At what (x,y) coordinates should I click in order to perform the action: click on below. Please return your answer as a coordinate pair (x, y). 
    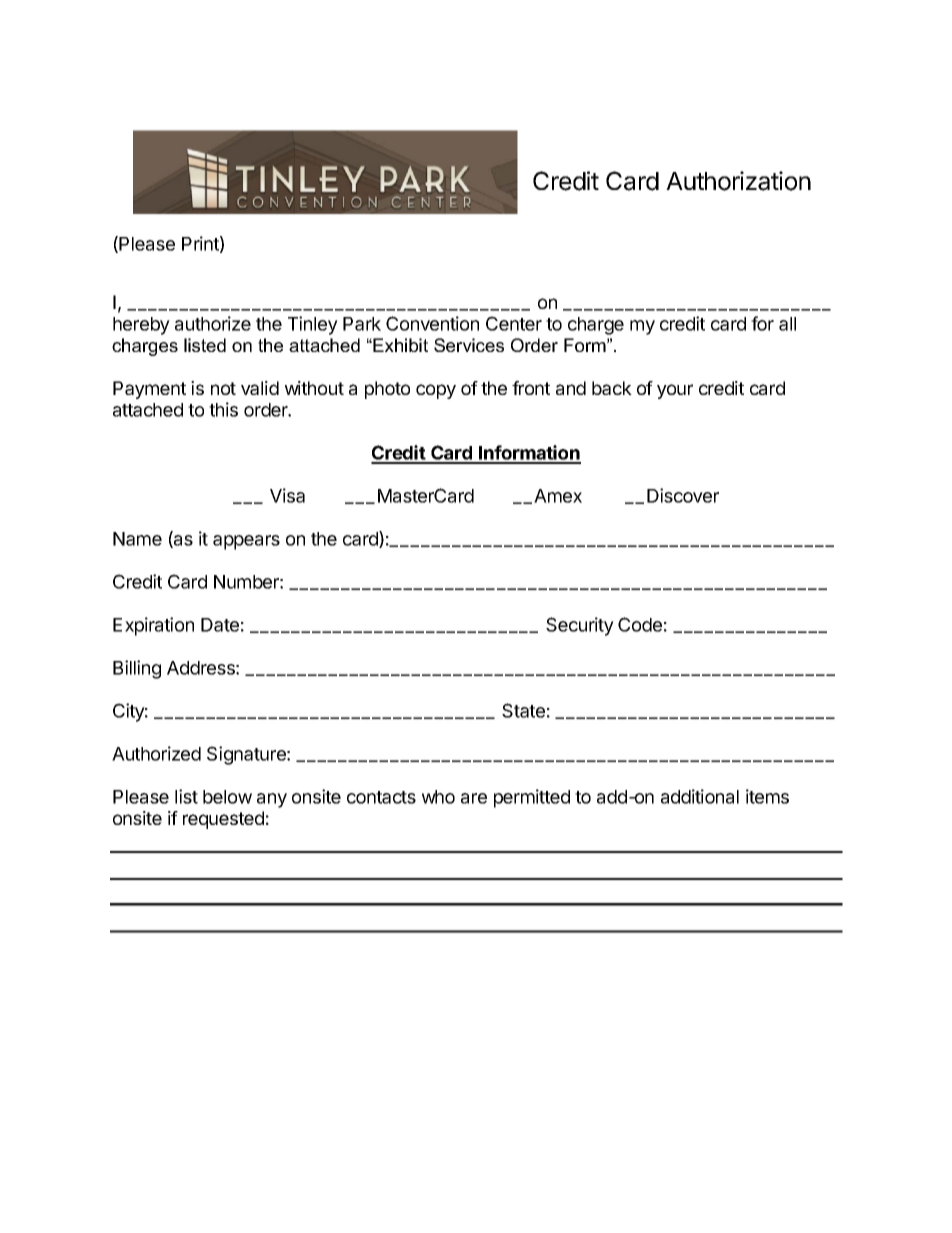
    Looking at the image, I should click on (227, 797).
